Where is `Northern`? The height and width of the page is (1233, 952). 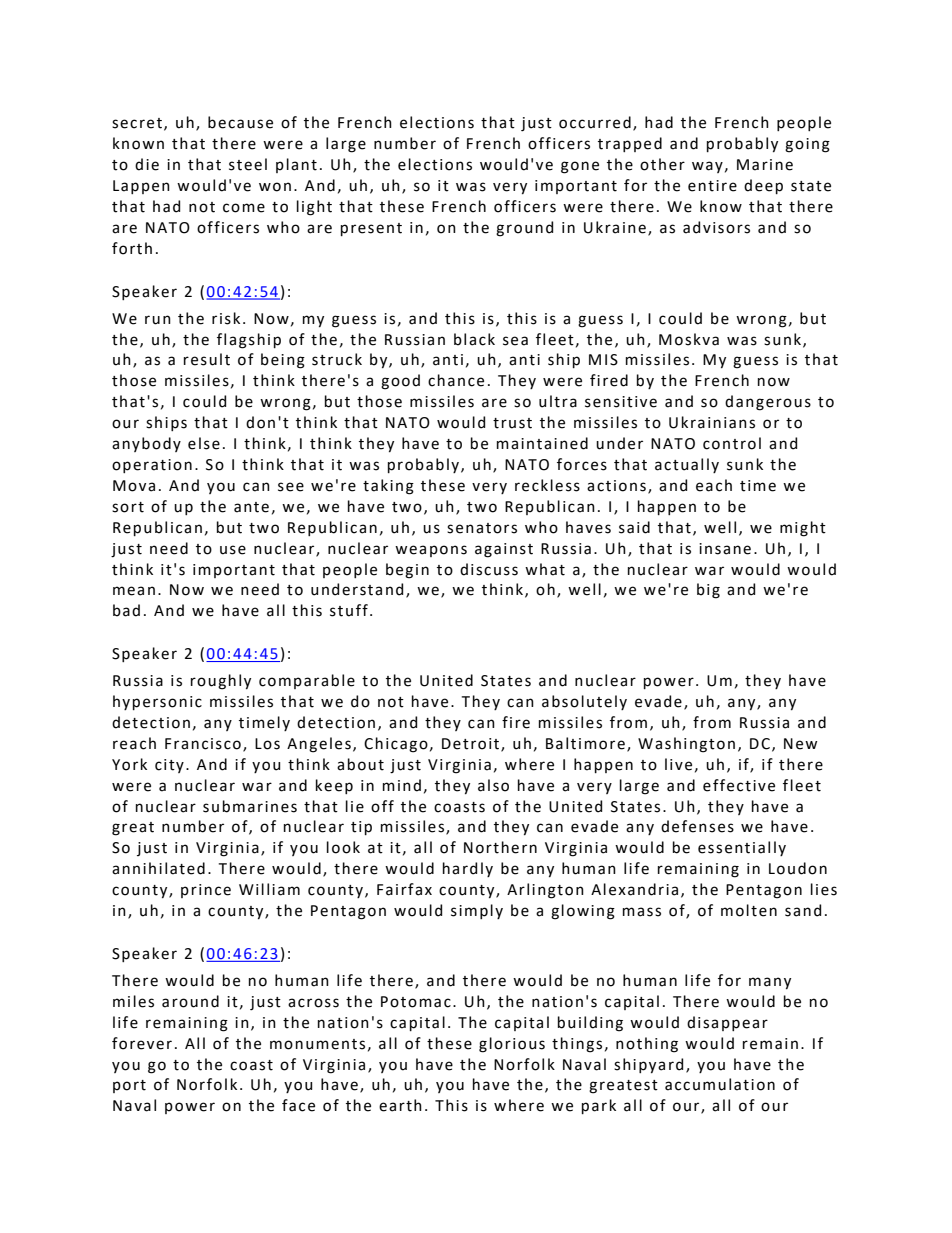 Northern is located at coordinates (500, 847).
